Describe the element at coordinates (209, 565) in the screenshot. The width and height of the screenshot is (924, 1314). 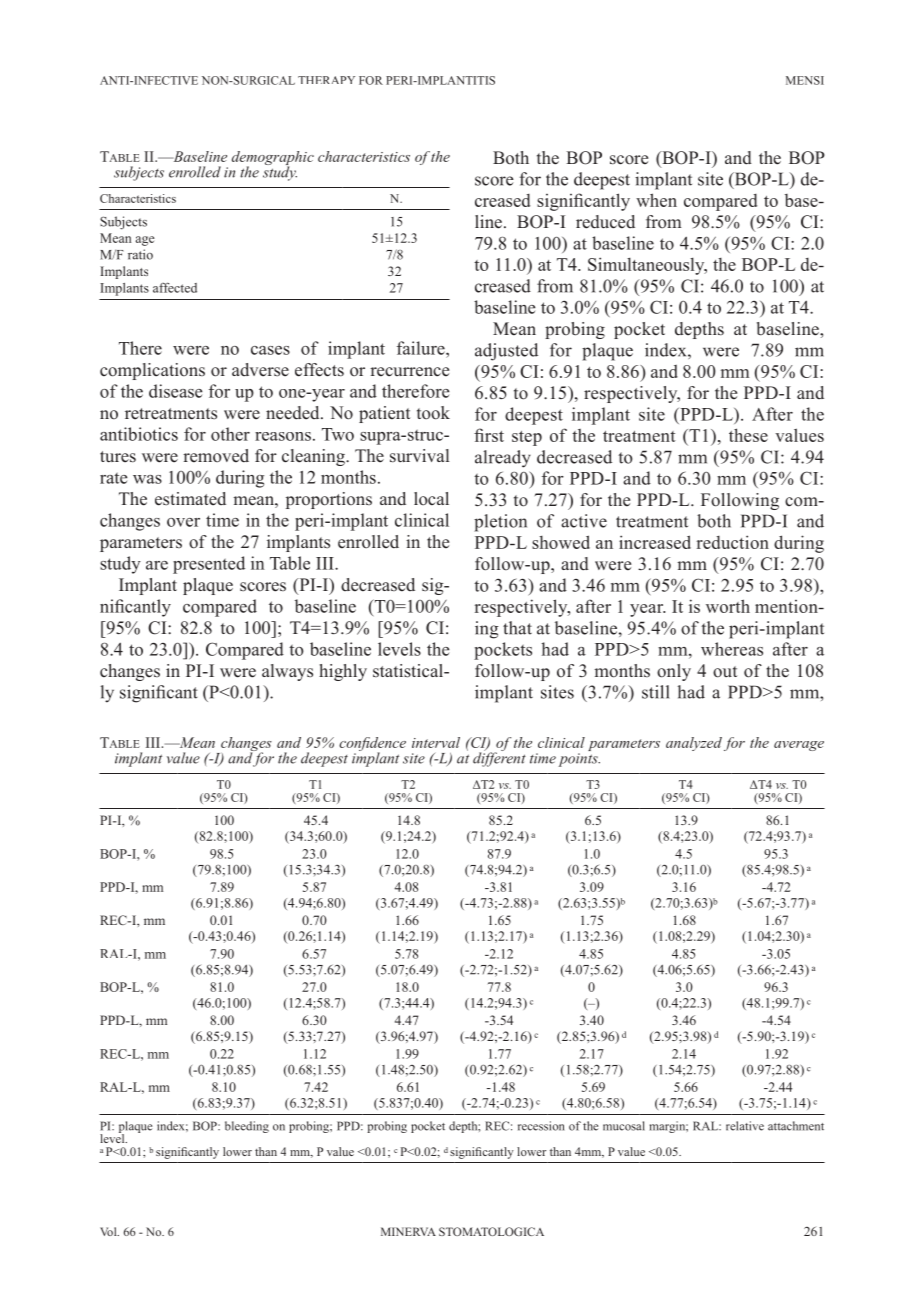
I see `presented` at that location.
